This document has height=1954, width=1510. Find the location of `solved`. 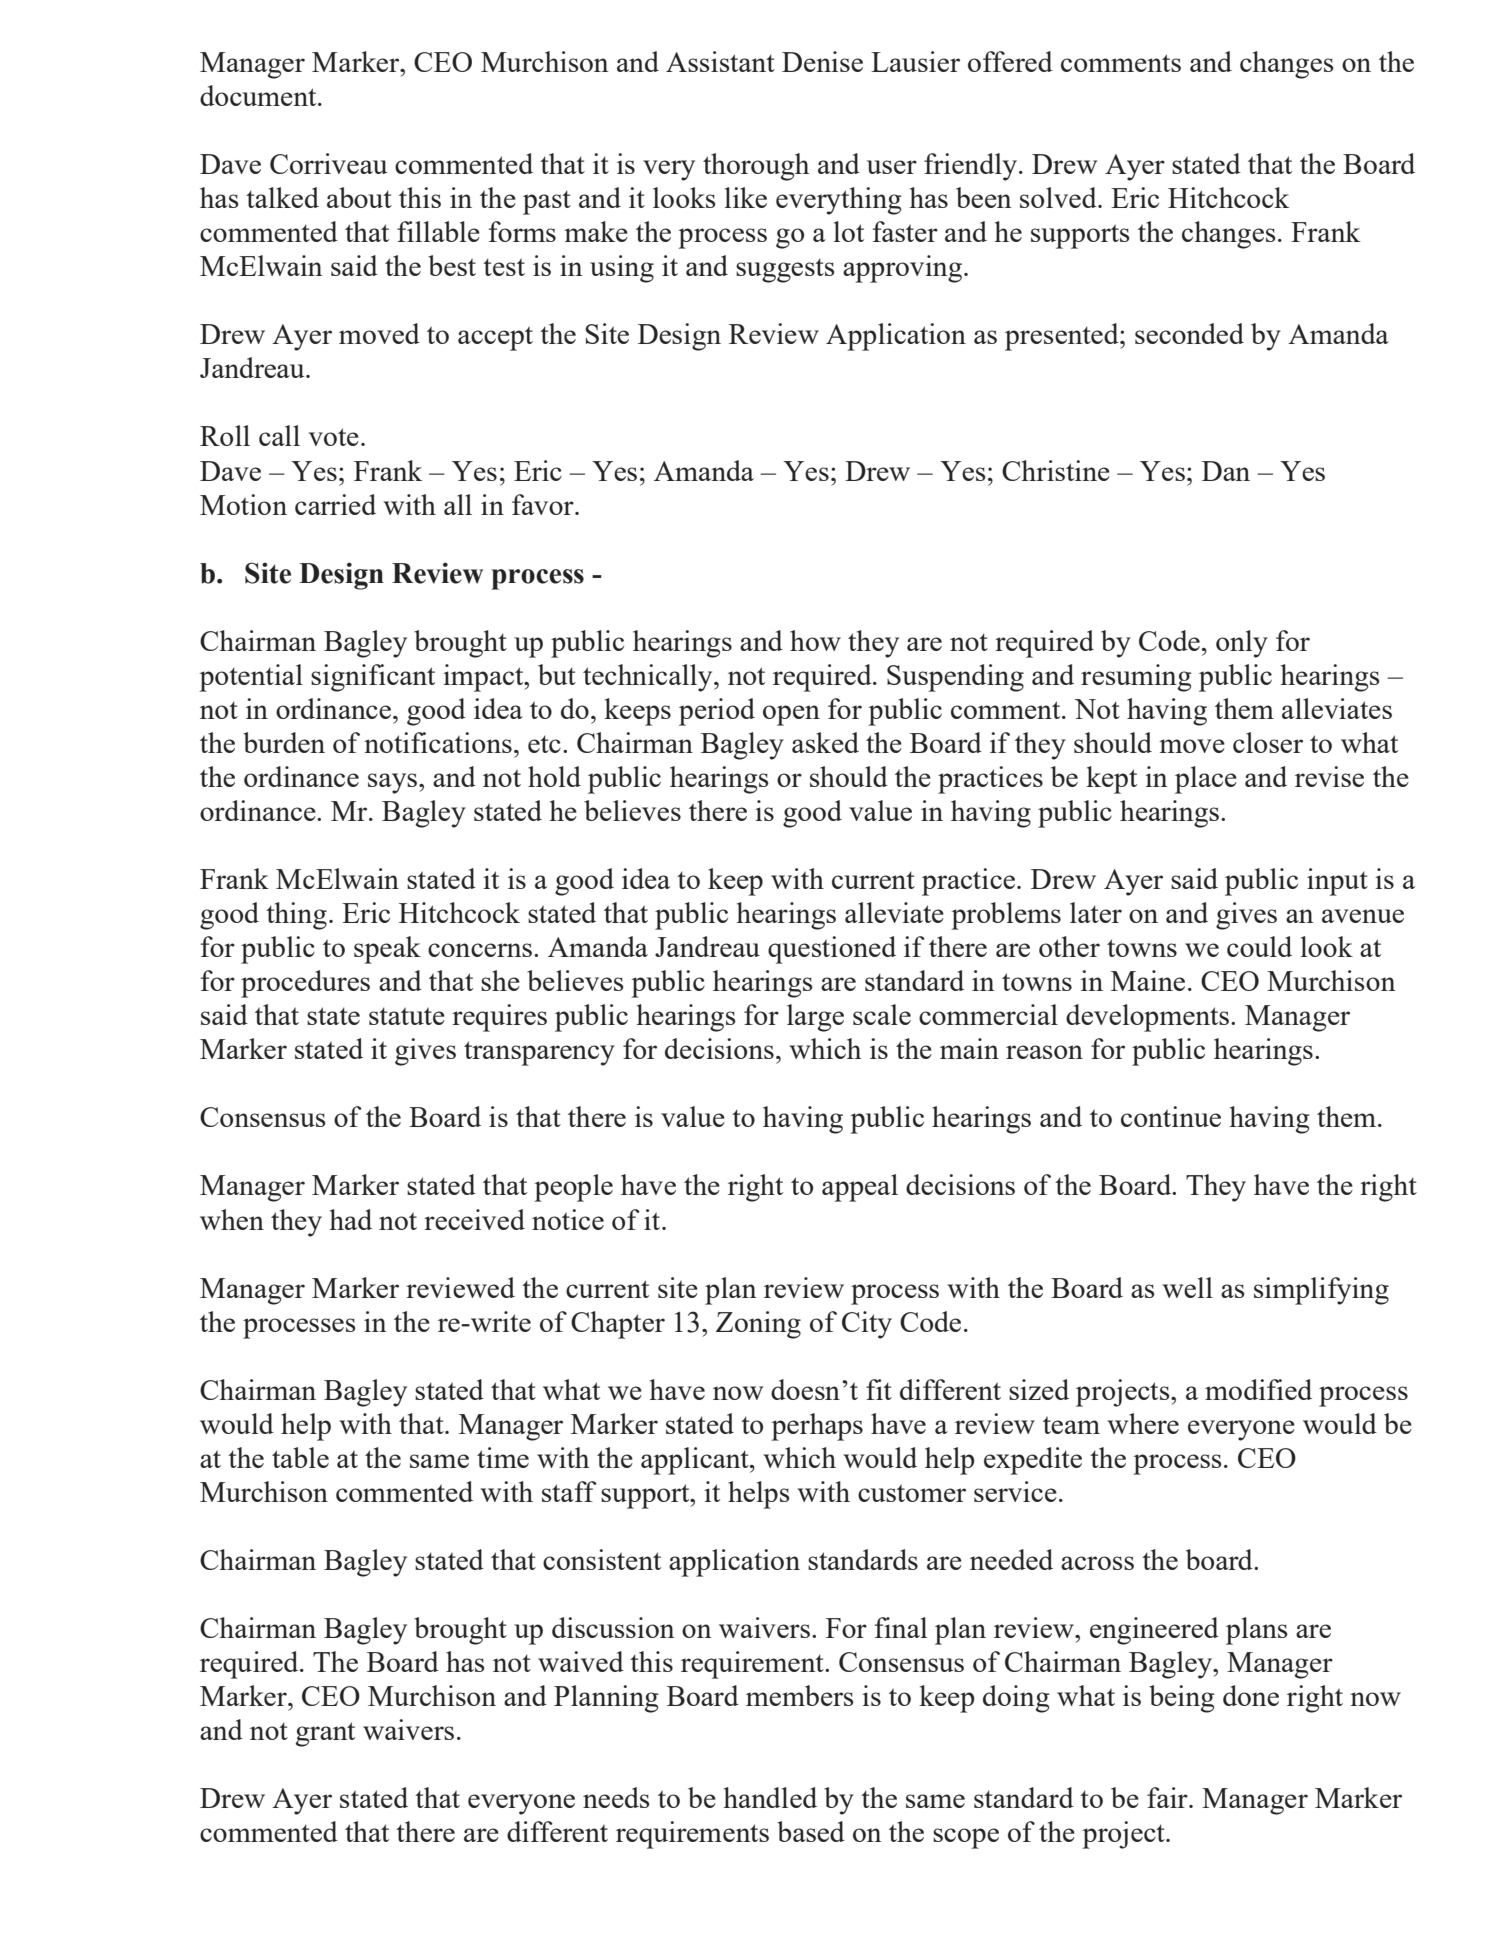

solved is located at coordinates (1059, 197).
